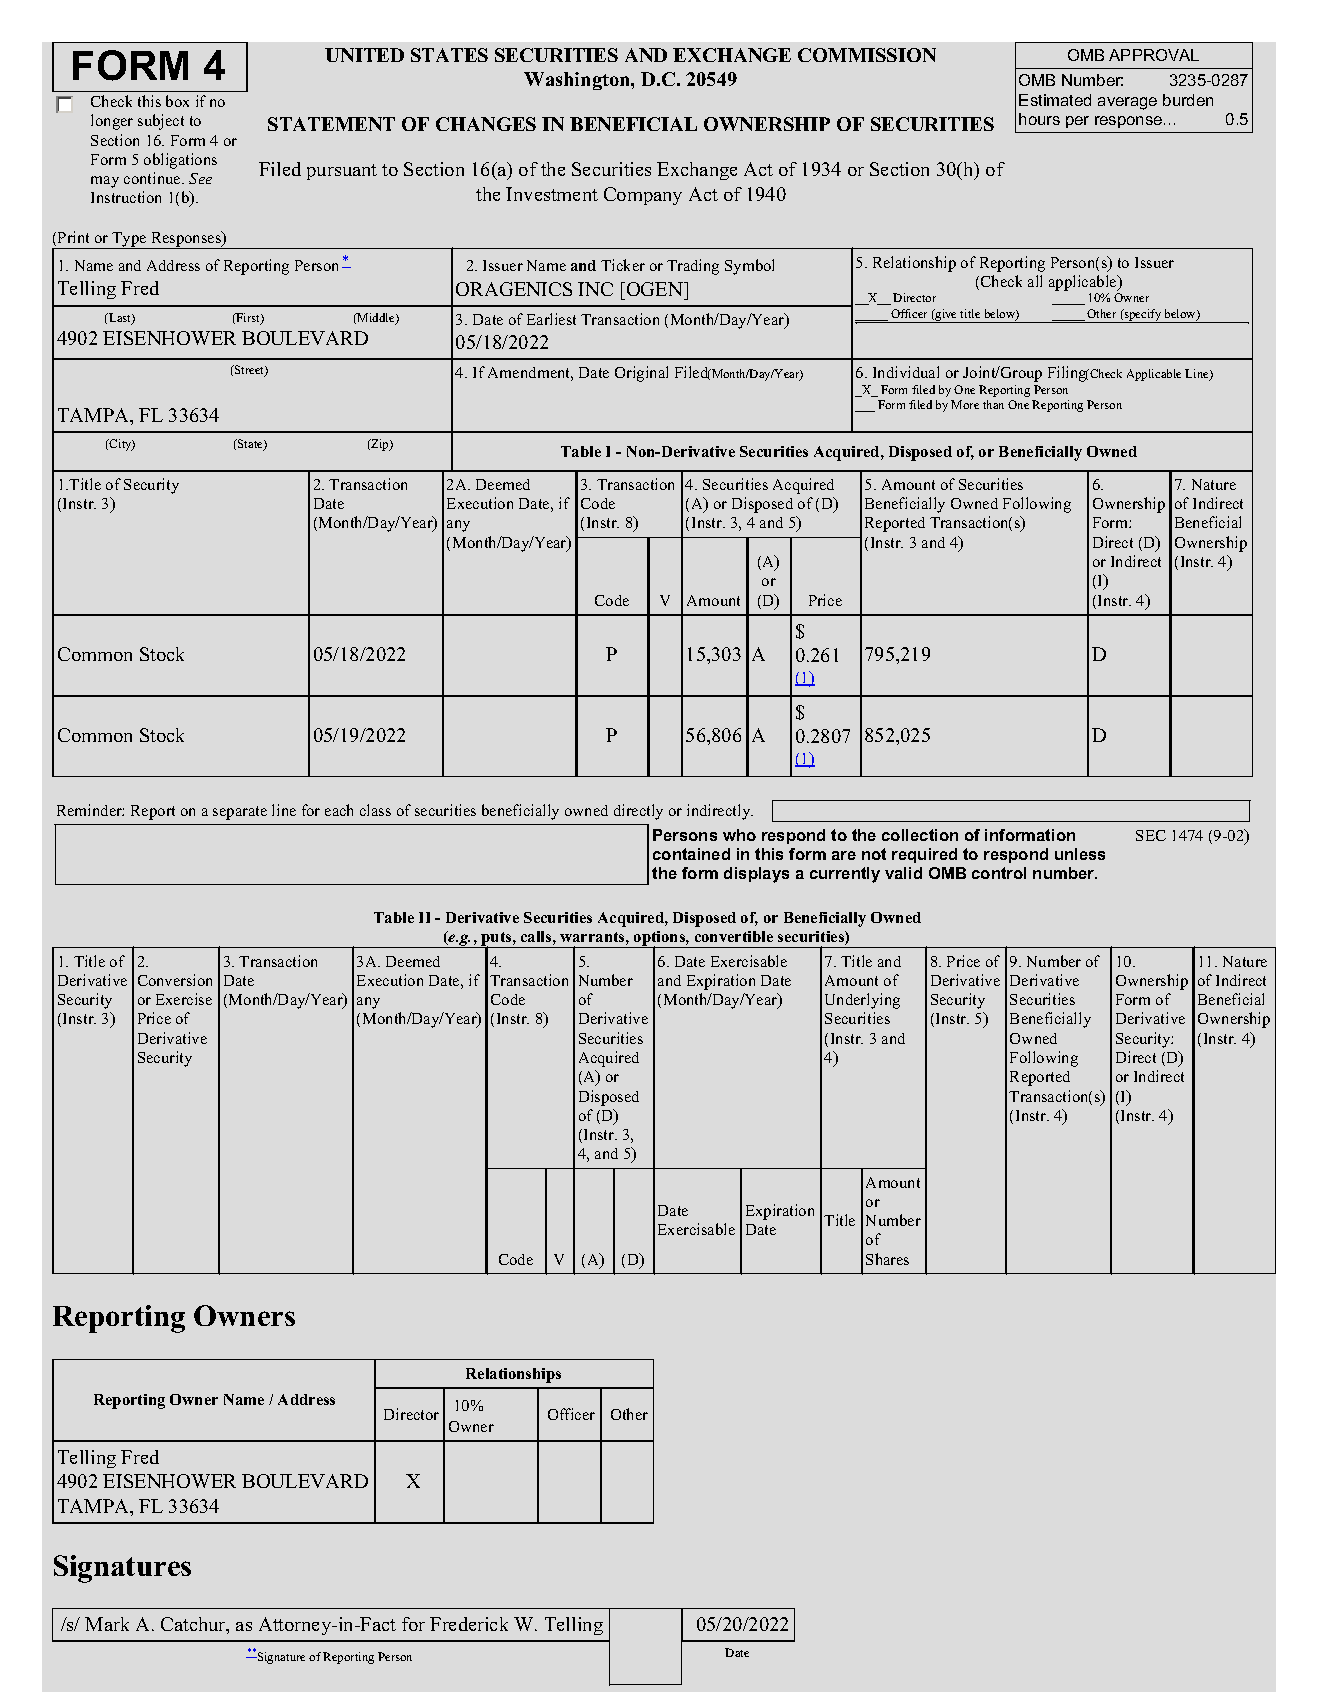 The width and height of the screenshot is (1318, 1705). What do you see at coordinates (734, 936) in the screenshot?
I see `convertible` at bounding box center [734, 936].
